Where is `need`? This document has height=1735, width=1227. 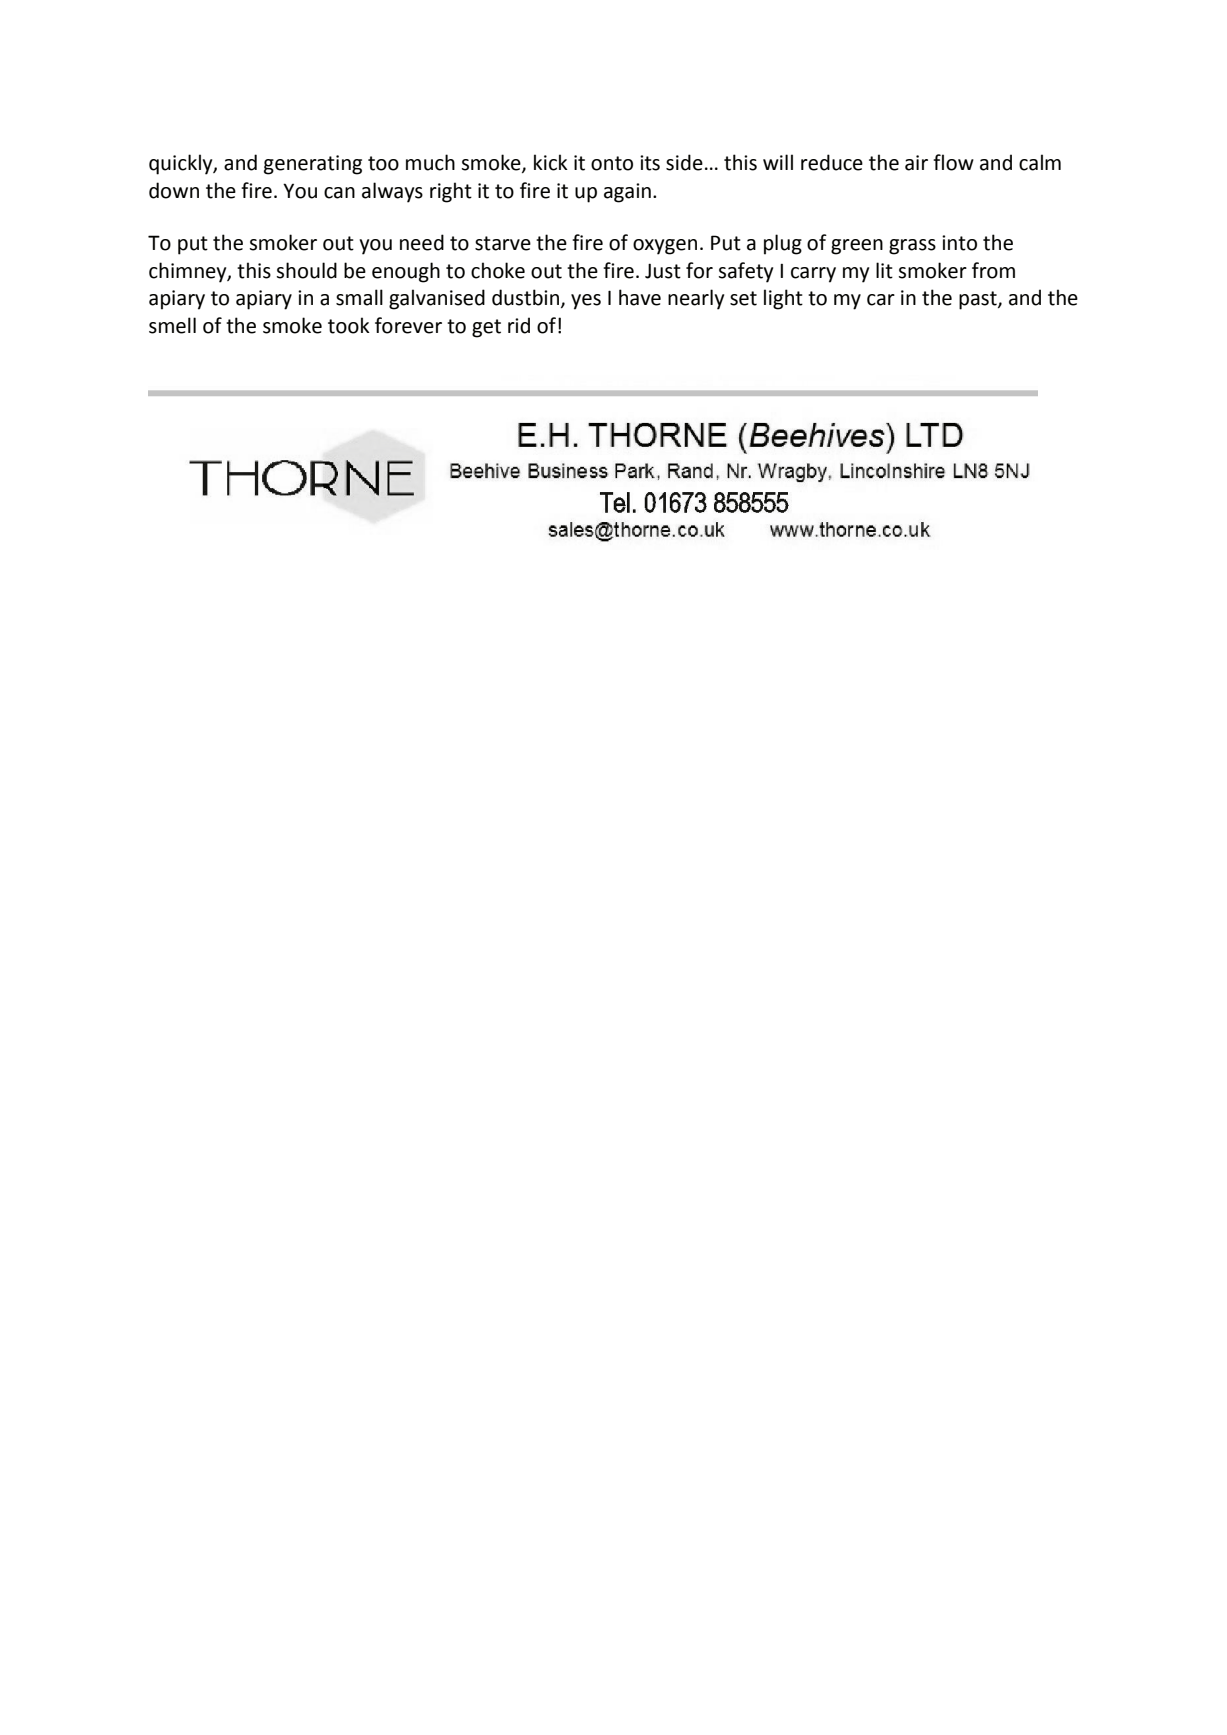 need is located at coordinates (422, 242).
